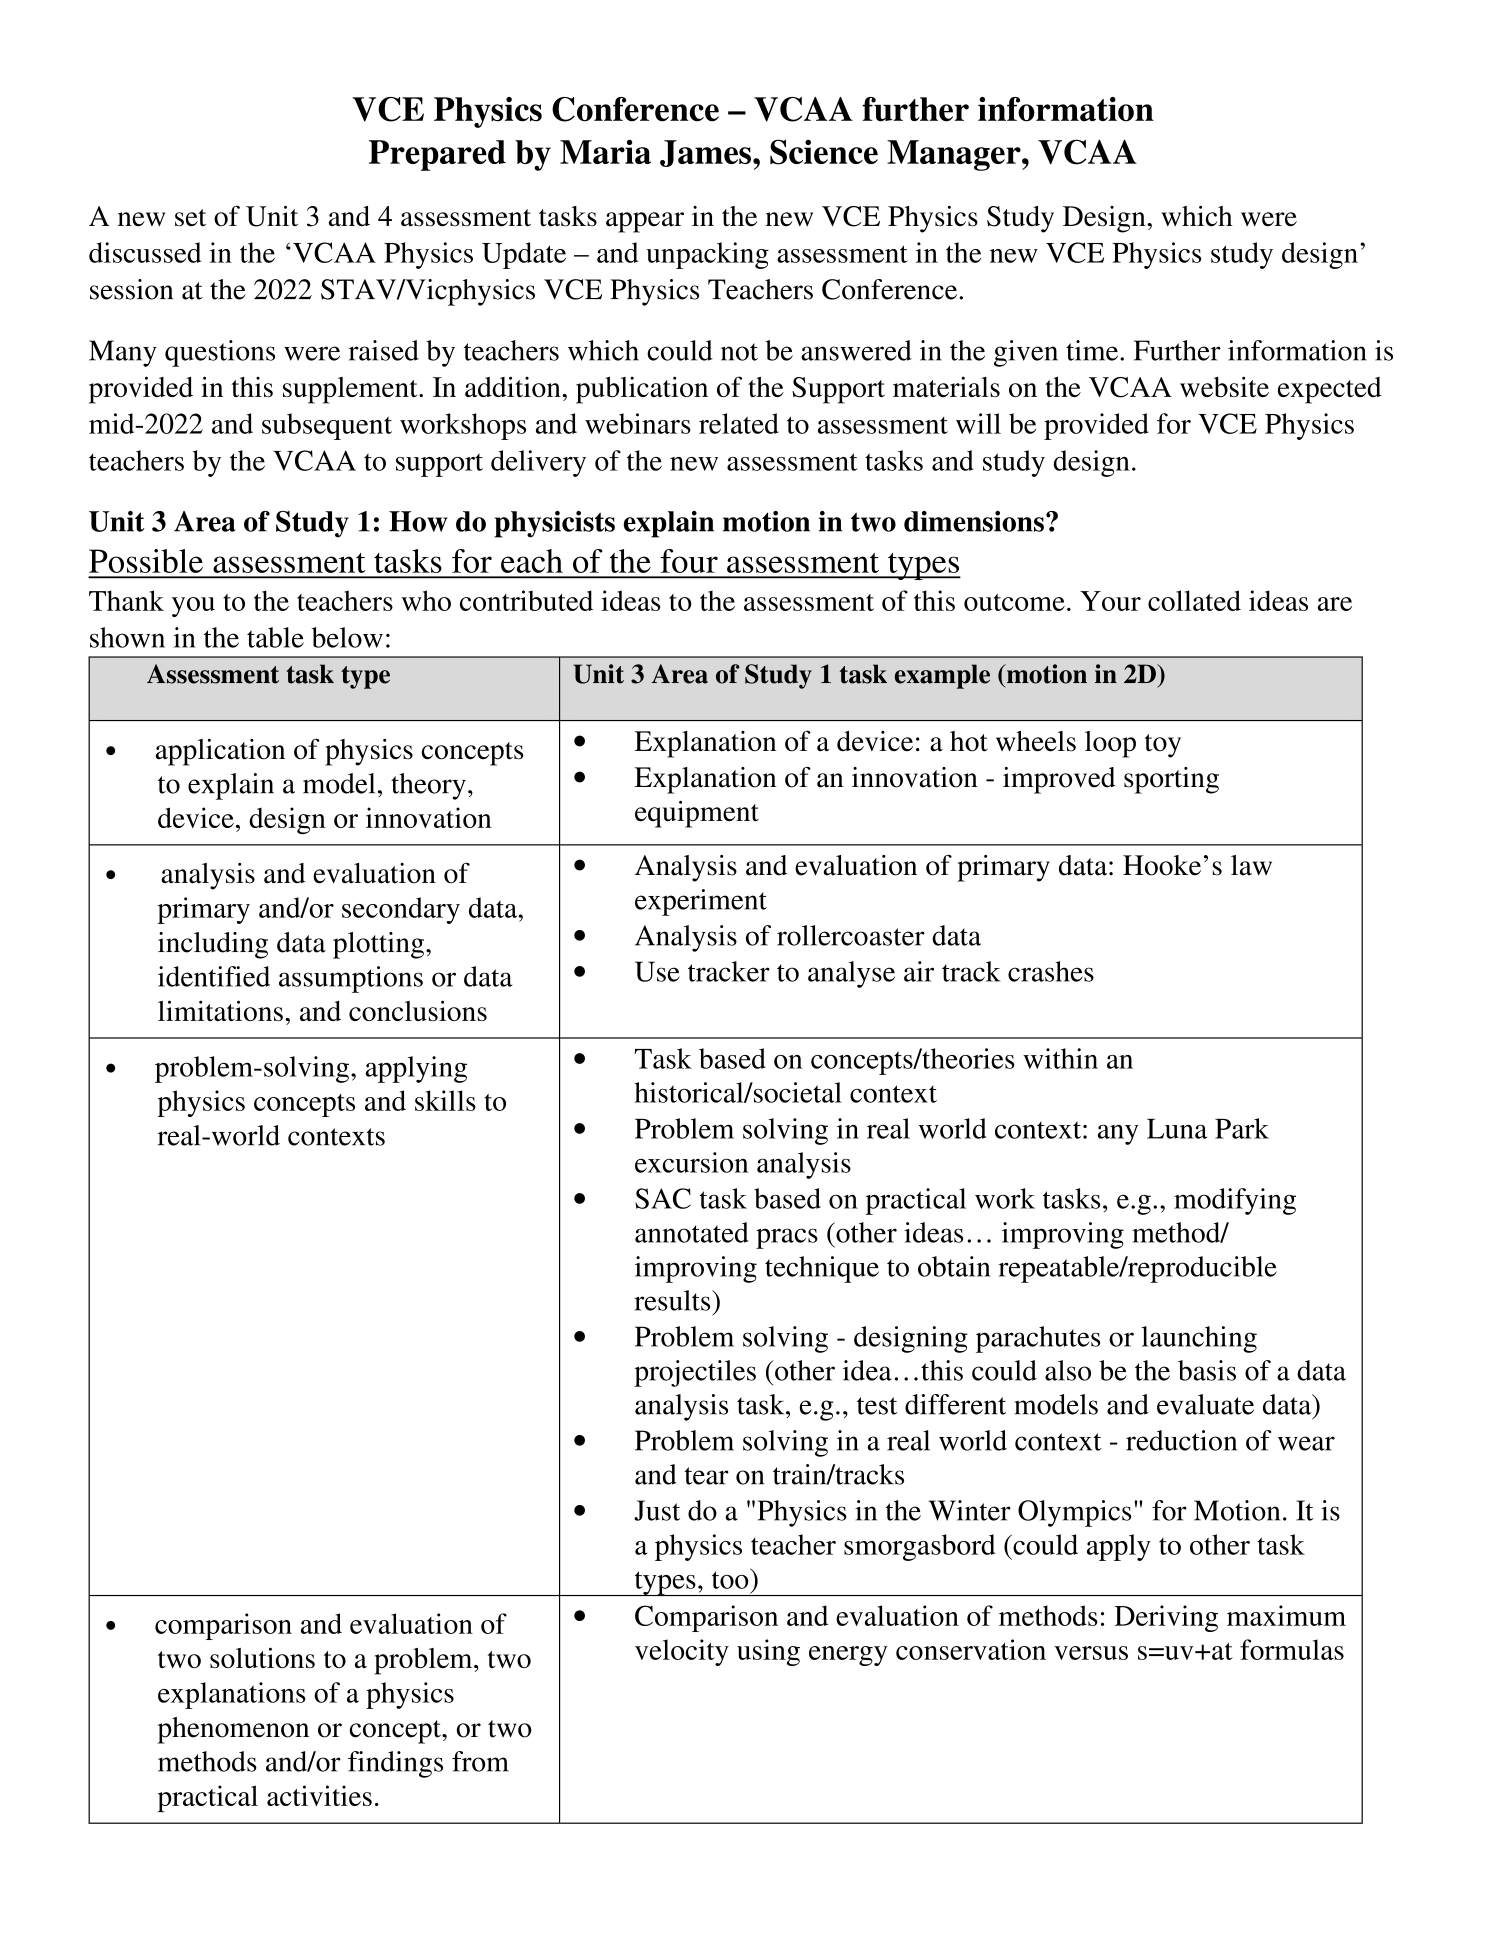 Image resolution: width=1506 pixels, height=1949 pixels. I want to click on four, so click(689, 561).
